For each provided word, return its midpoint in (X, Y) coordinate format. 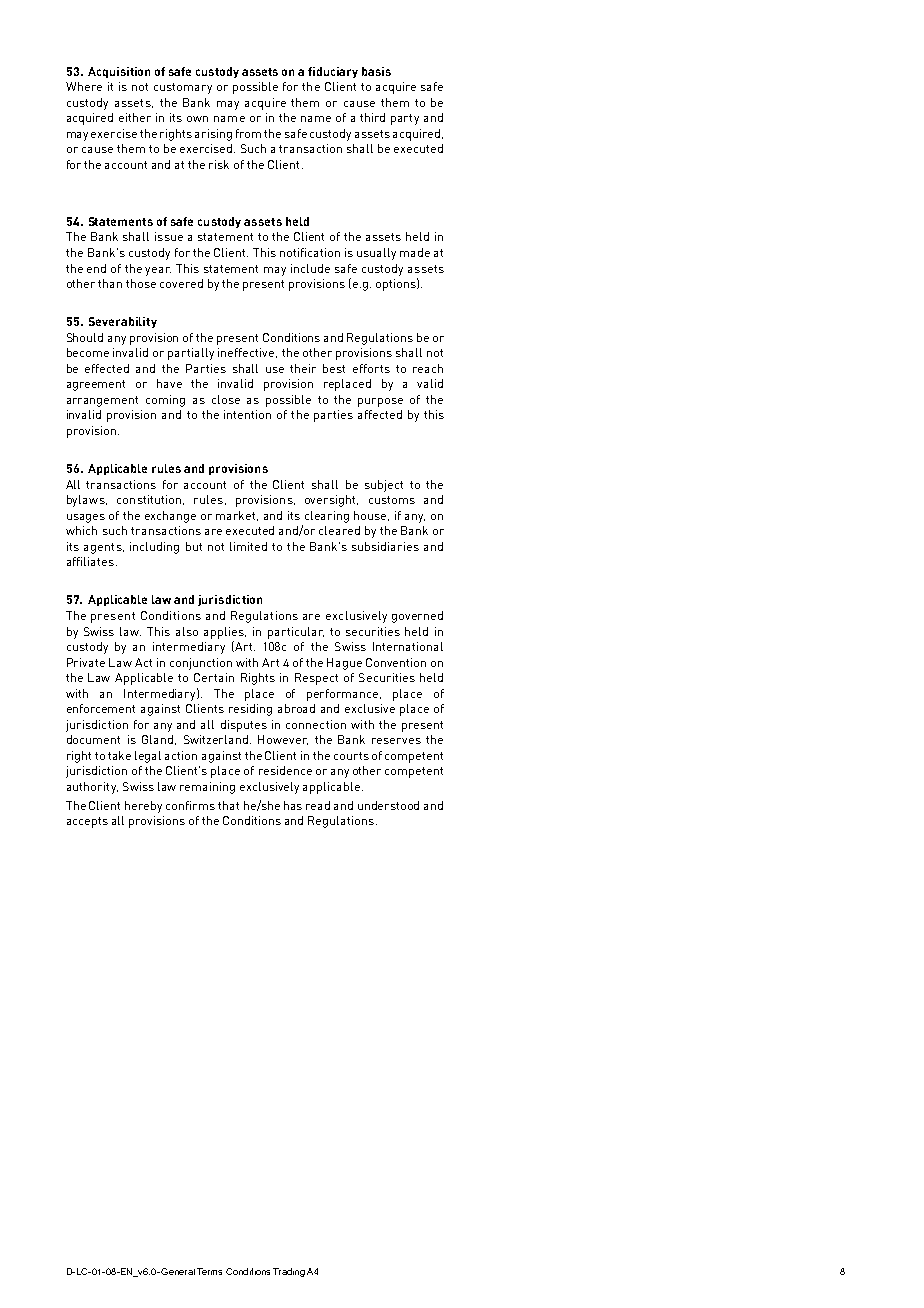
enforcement (101, 708)
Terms (209, 1271)
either (135, 117)
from (248, 133)
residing (250, 710)
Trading (289, 1272)
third (372, 117)
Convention (396, 662)
